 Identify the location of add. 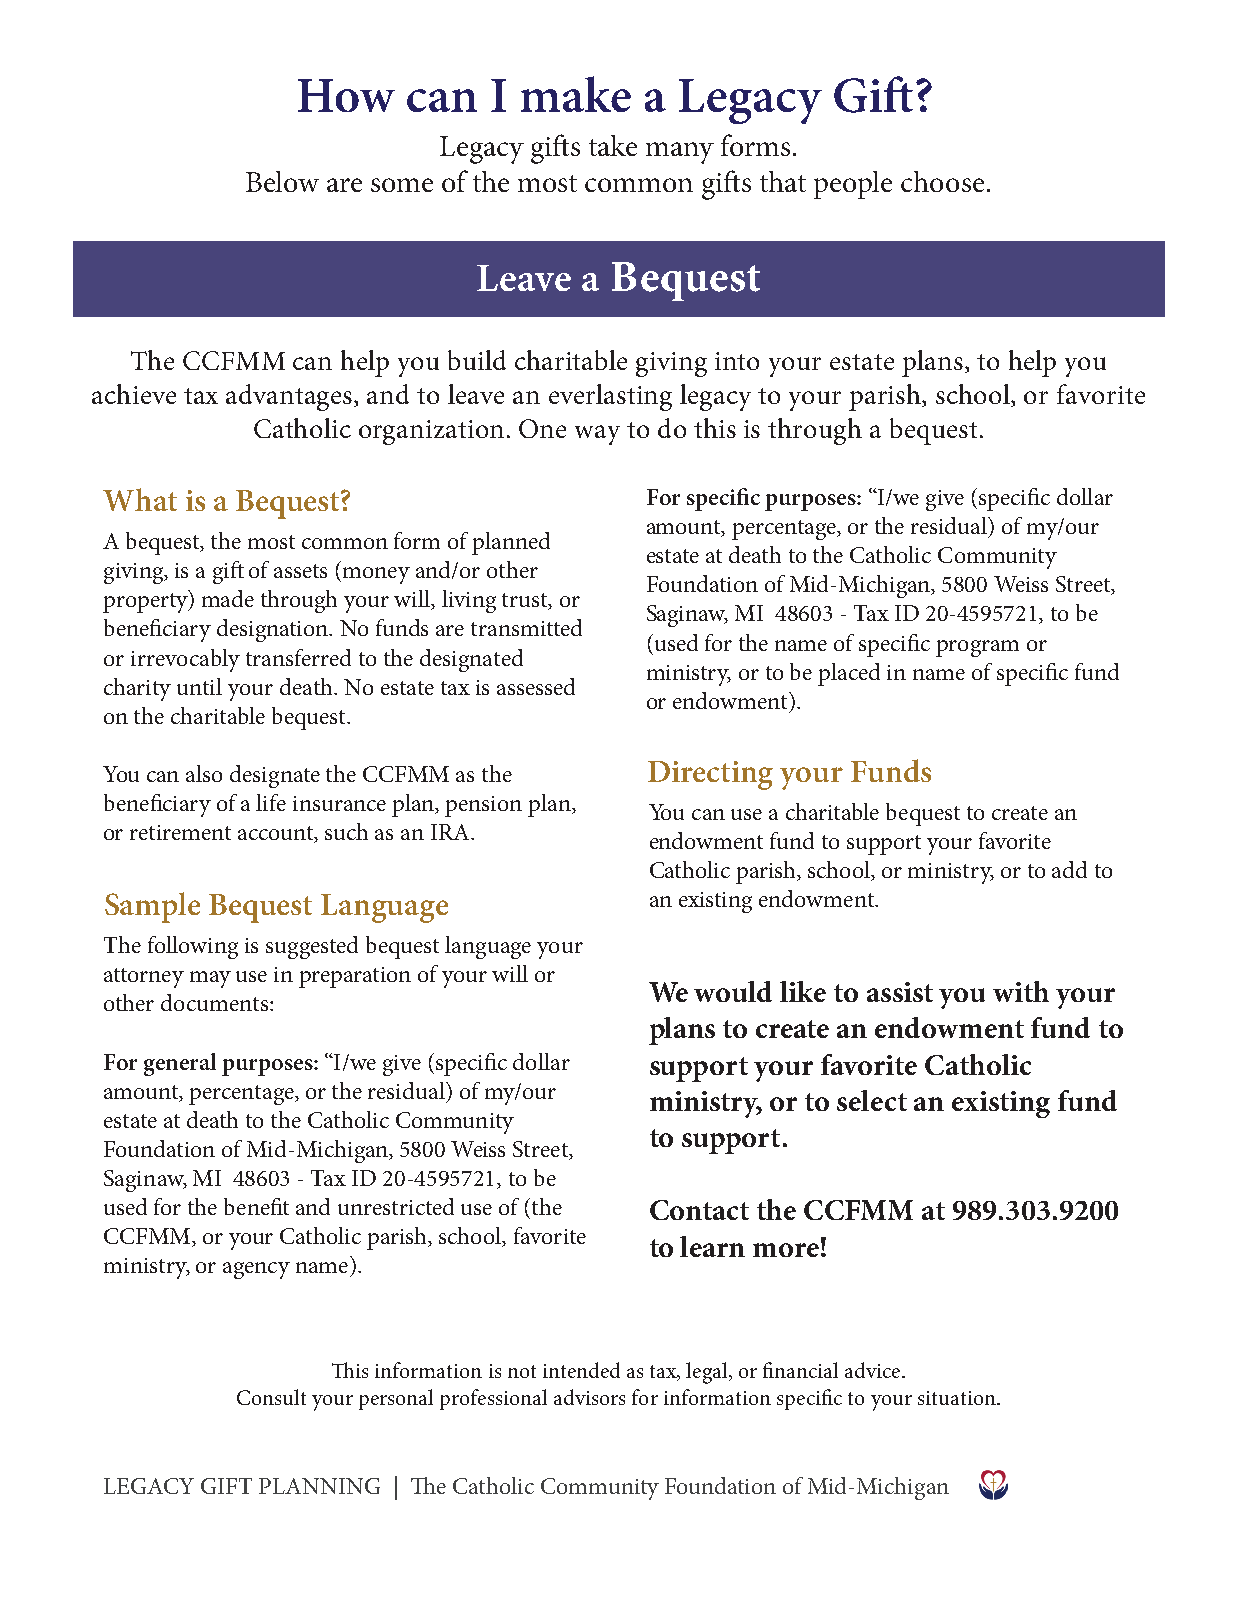
(1069, 869).
